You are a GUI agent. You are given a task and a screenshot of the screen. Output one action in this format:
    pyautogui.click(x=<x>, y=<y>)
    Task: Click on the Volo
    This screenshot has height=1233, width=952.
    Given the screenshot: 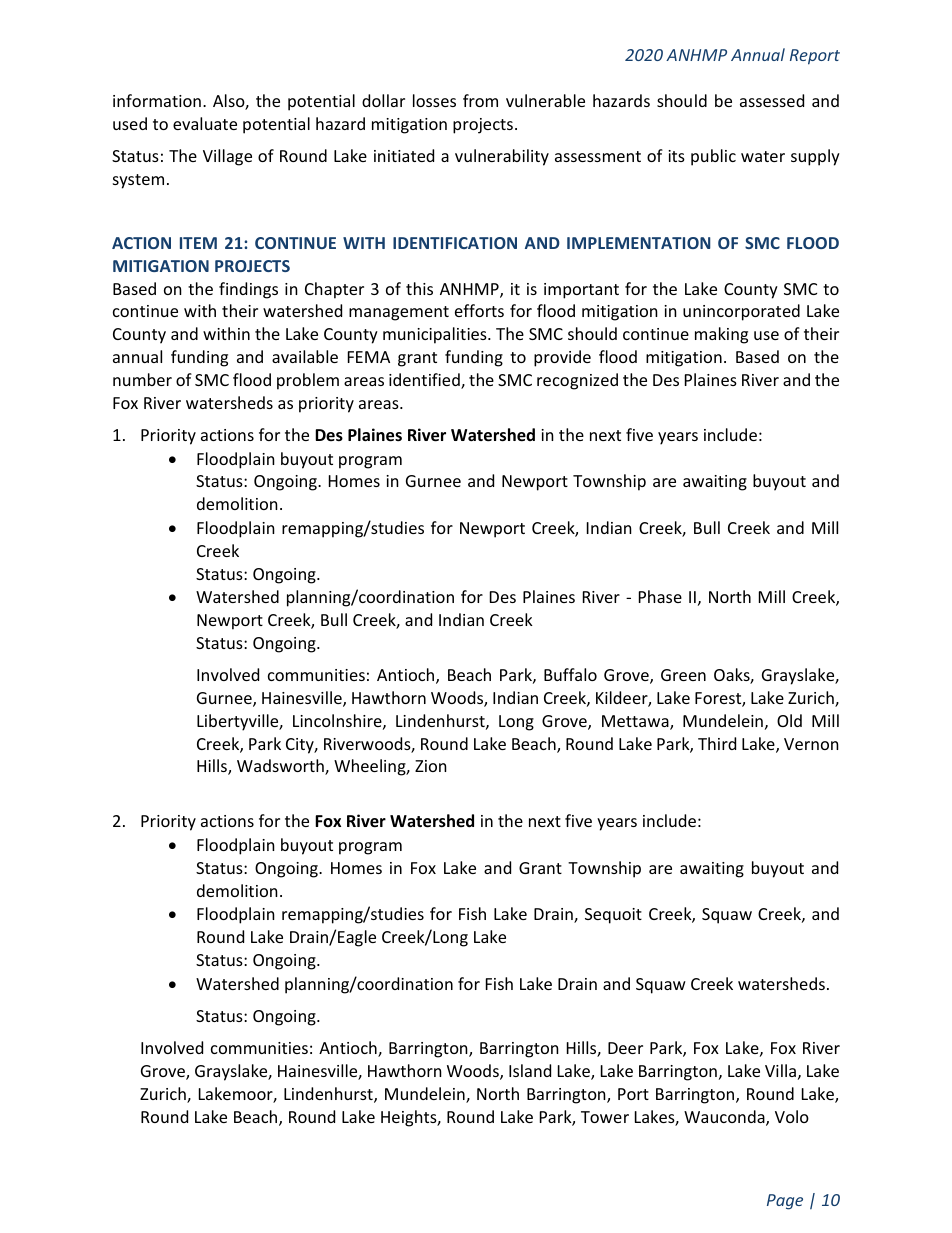 What is the action you would take?
    pyautogui.click(x=792, y=1116)
